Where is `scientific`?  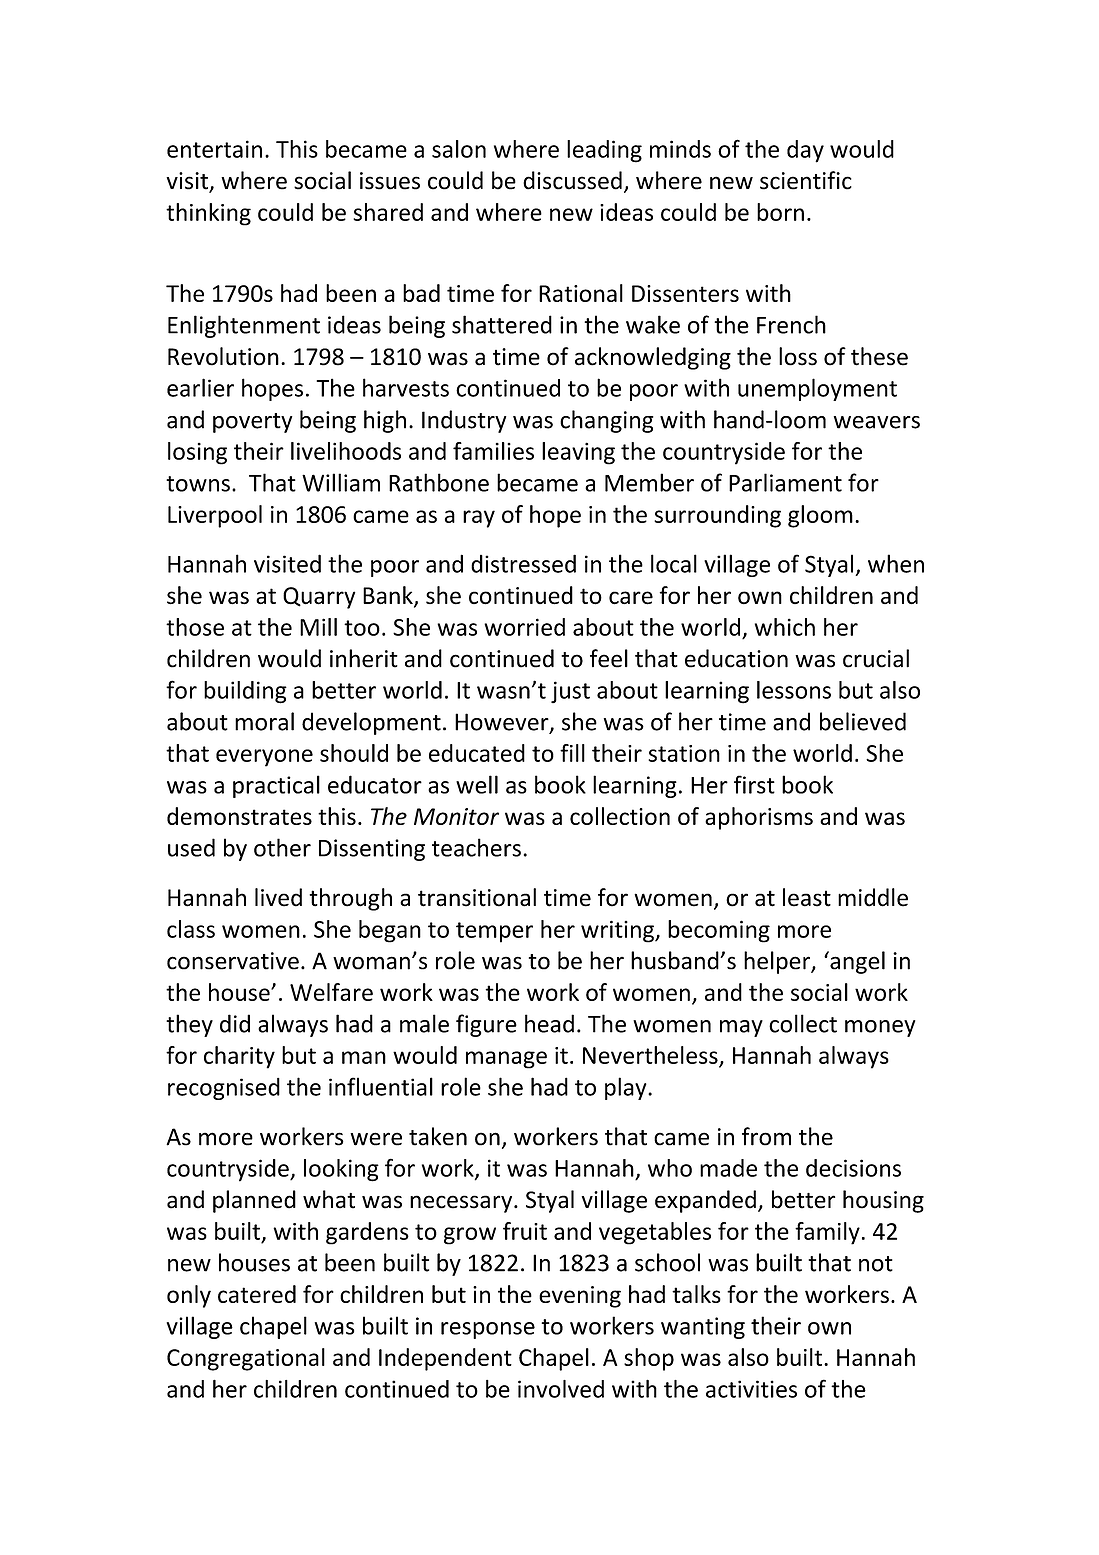 scientific is located at coordinates (806, 180).
